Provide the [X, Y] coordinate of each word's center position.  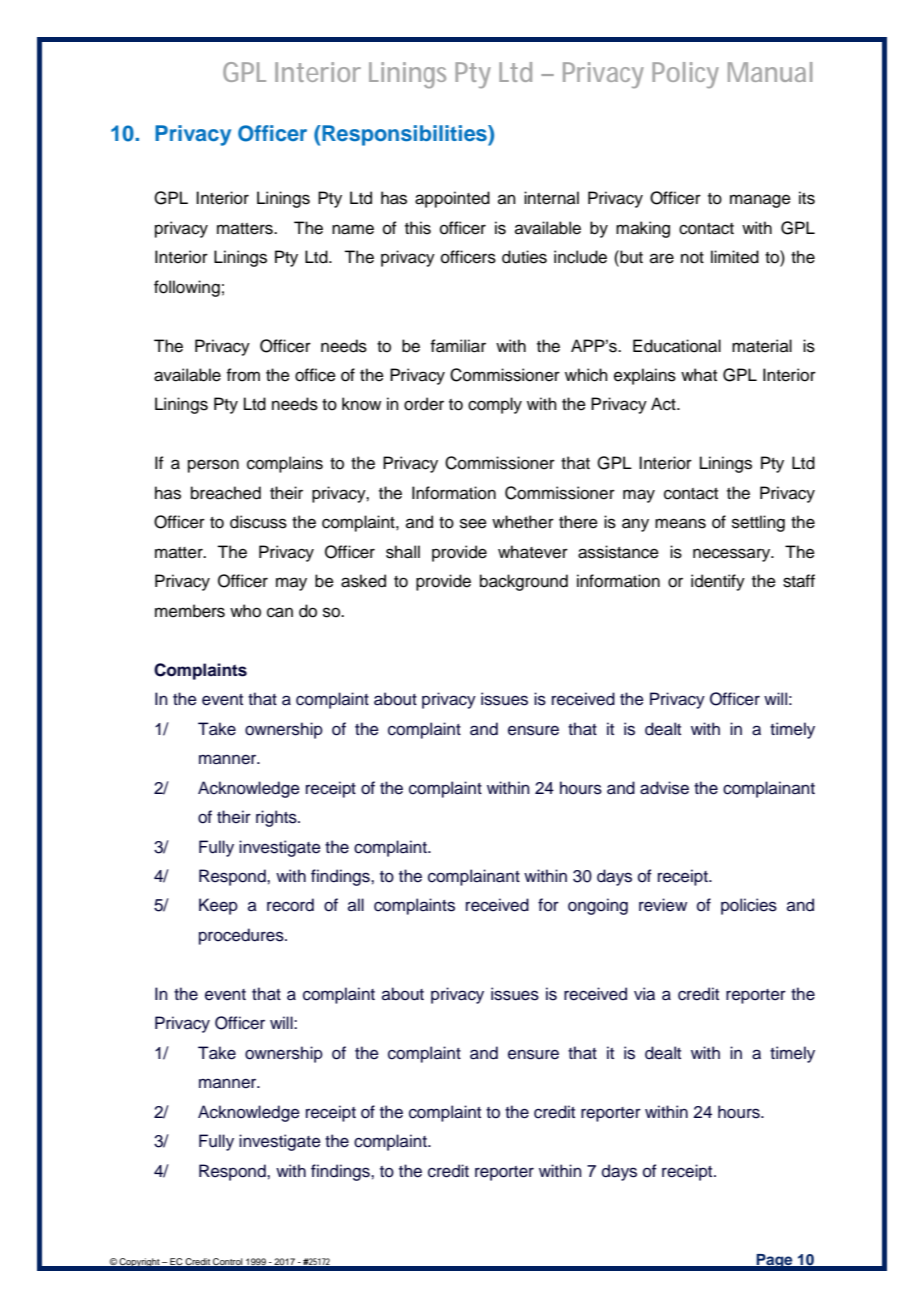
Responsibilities [404, 135]
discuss [258, 522]
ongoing [598, 906]
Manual [770, 72]
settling [758, 523]
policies [749, 906]
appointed [452, 199]
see [473, 523]
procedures [242, 936]
